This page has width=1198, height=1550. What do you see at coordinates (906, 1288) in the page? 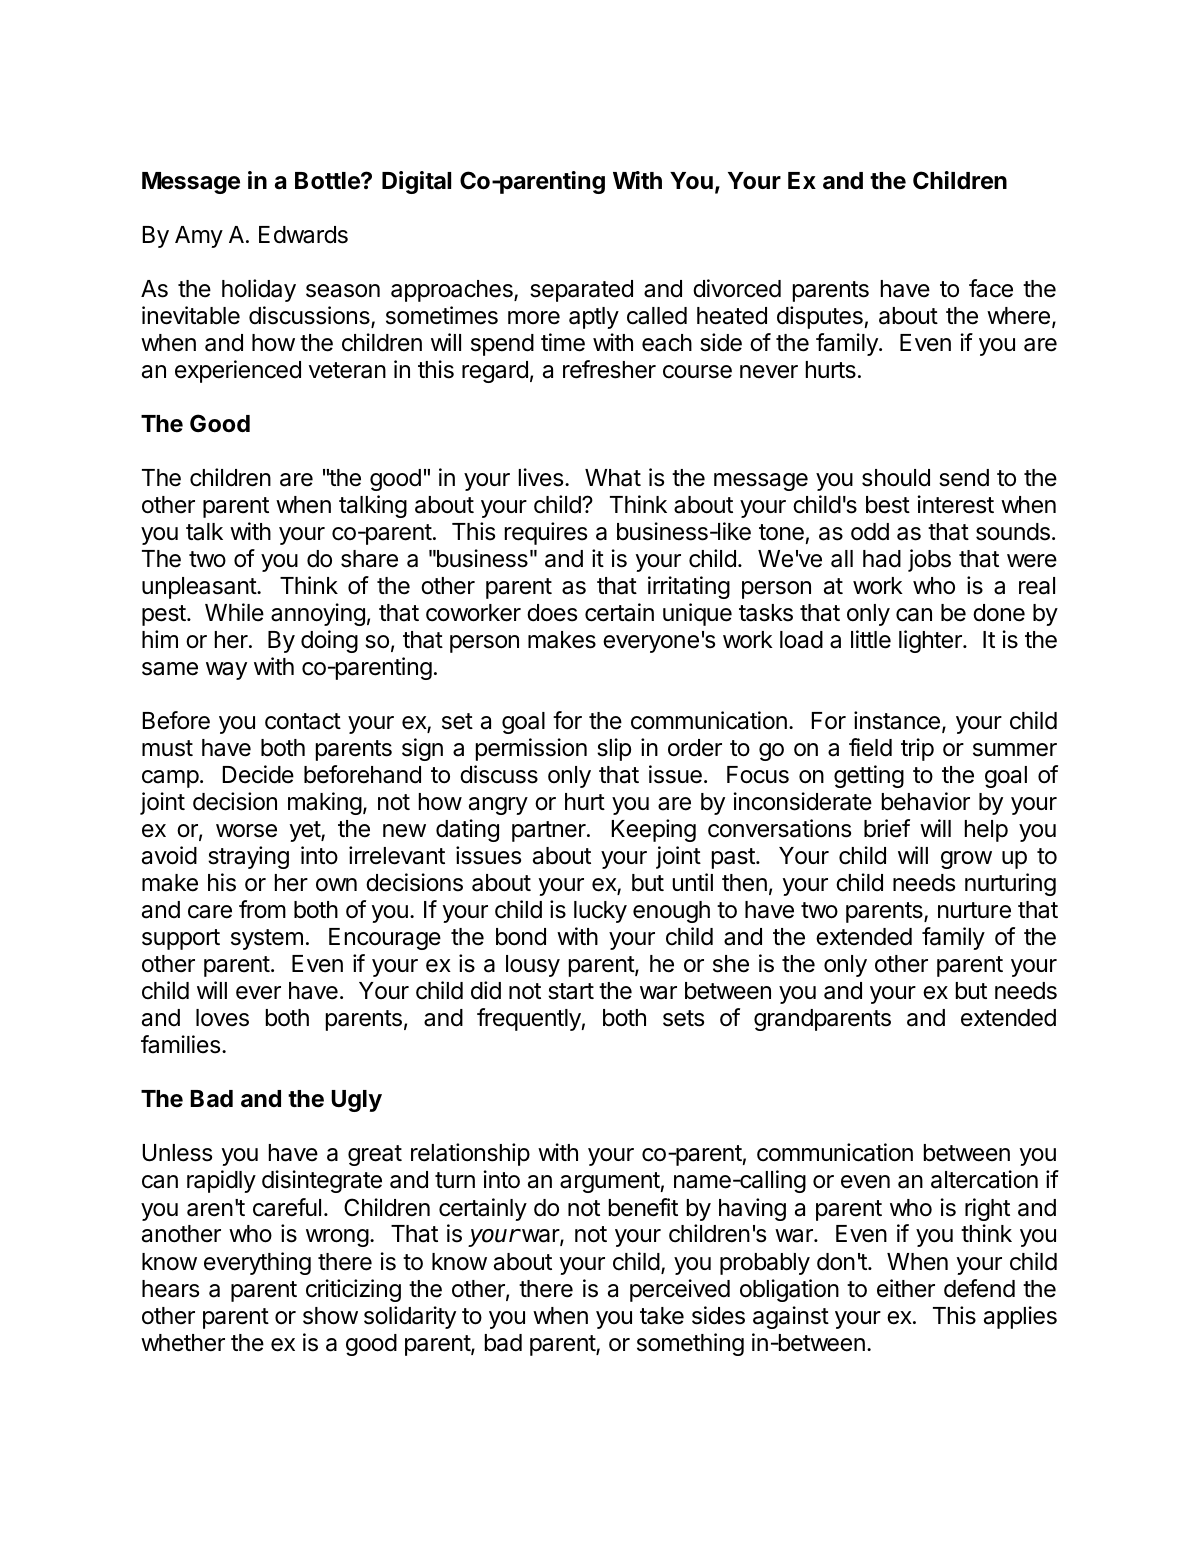
I see `either` at bounding box center [906, 1288].
